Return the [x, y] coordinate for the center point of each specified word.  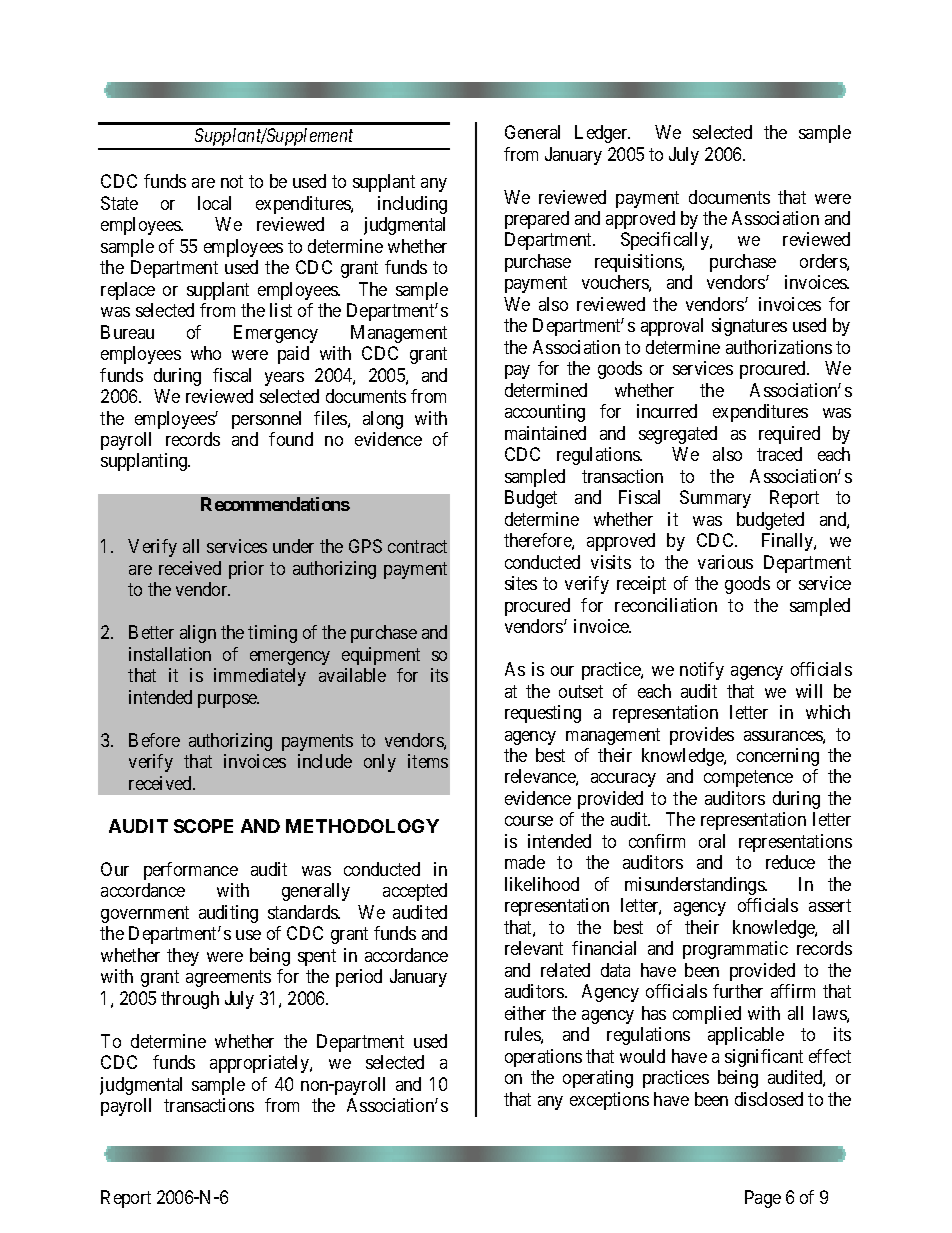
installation [170, 654]
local [214, 203]
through [190, 1000]
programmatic [735, 950]
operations [543, 1058]
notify [702, 671]
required [789, 435]
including [412, 205]
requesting [543, 714]
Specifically [666, 241]
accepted [415, 892]
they [183, 957]
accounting [545, 413]
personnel [266, 420]
